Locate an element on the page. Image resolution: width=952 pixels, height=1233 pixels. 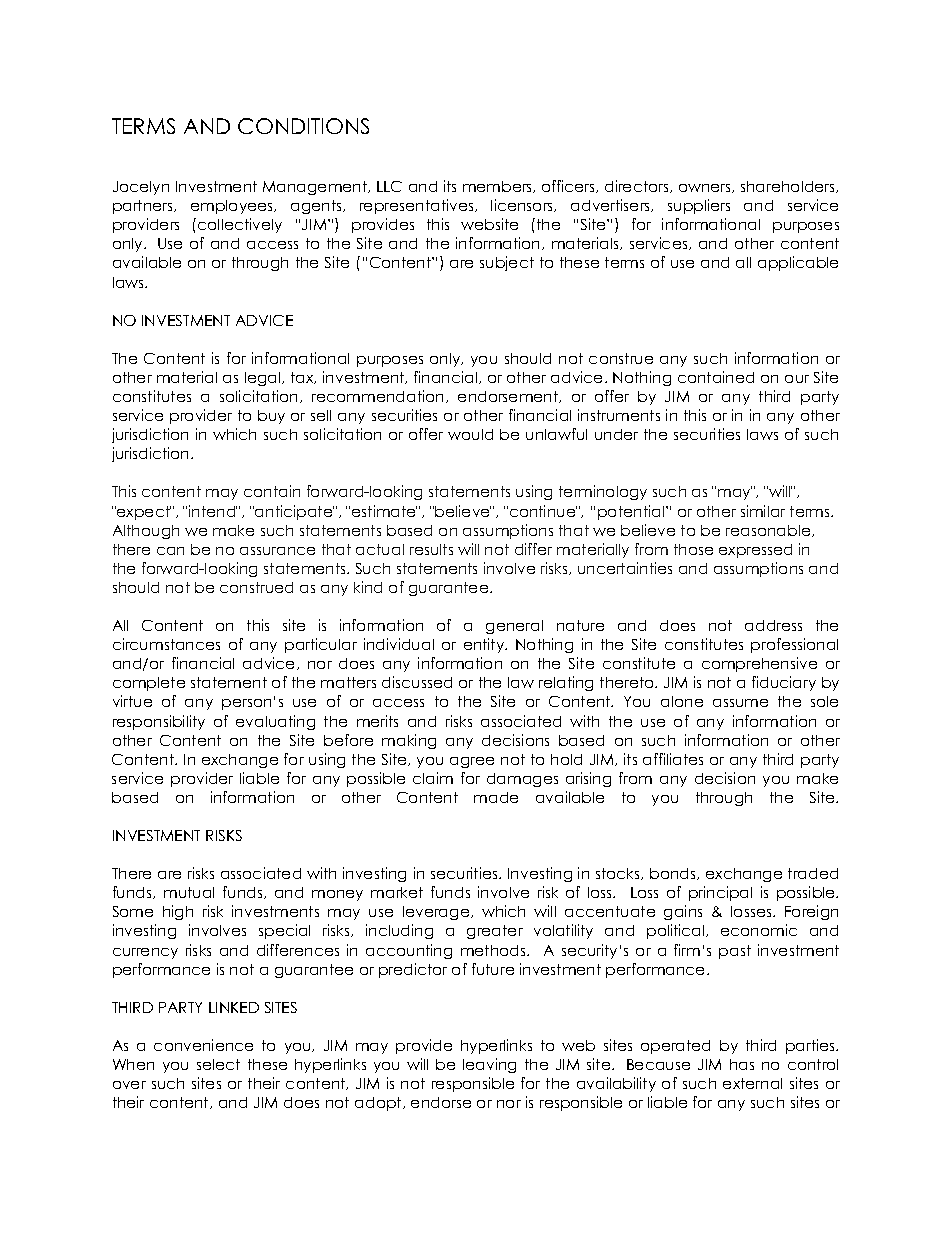
leaving is located at coordinates (489, 1065).
